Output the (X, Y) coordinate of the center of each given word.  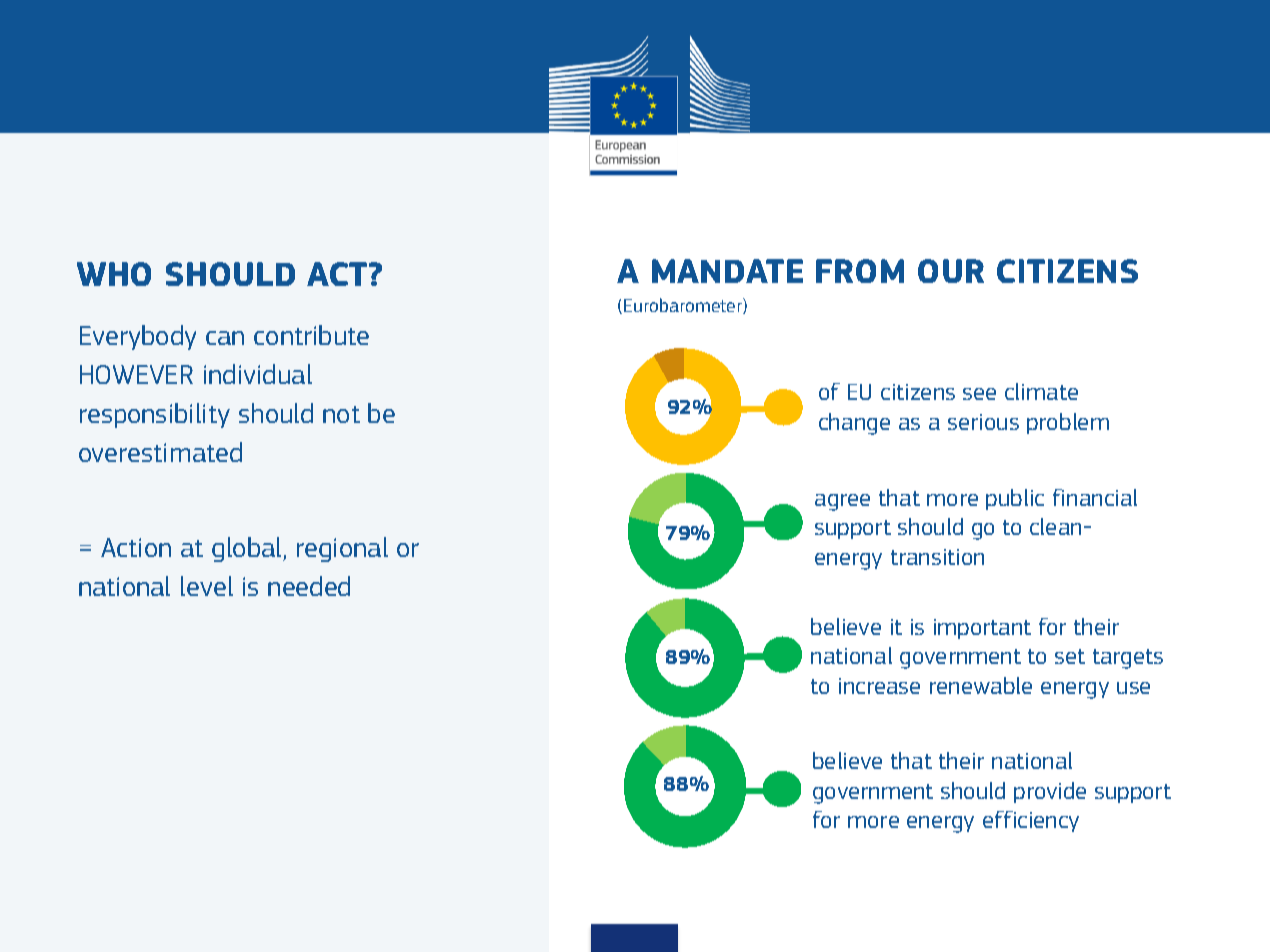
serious (983, 422)
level (207, 586)
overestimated (160, 452)
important (982, 629)
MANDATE (727, 271)
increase (879, 686)
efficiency (1031, 821)
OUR (951, 271)
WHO (114, 274)
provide (1050, 792)
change (854, 424)
